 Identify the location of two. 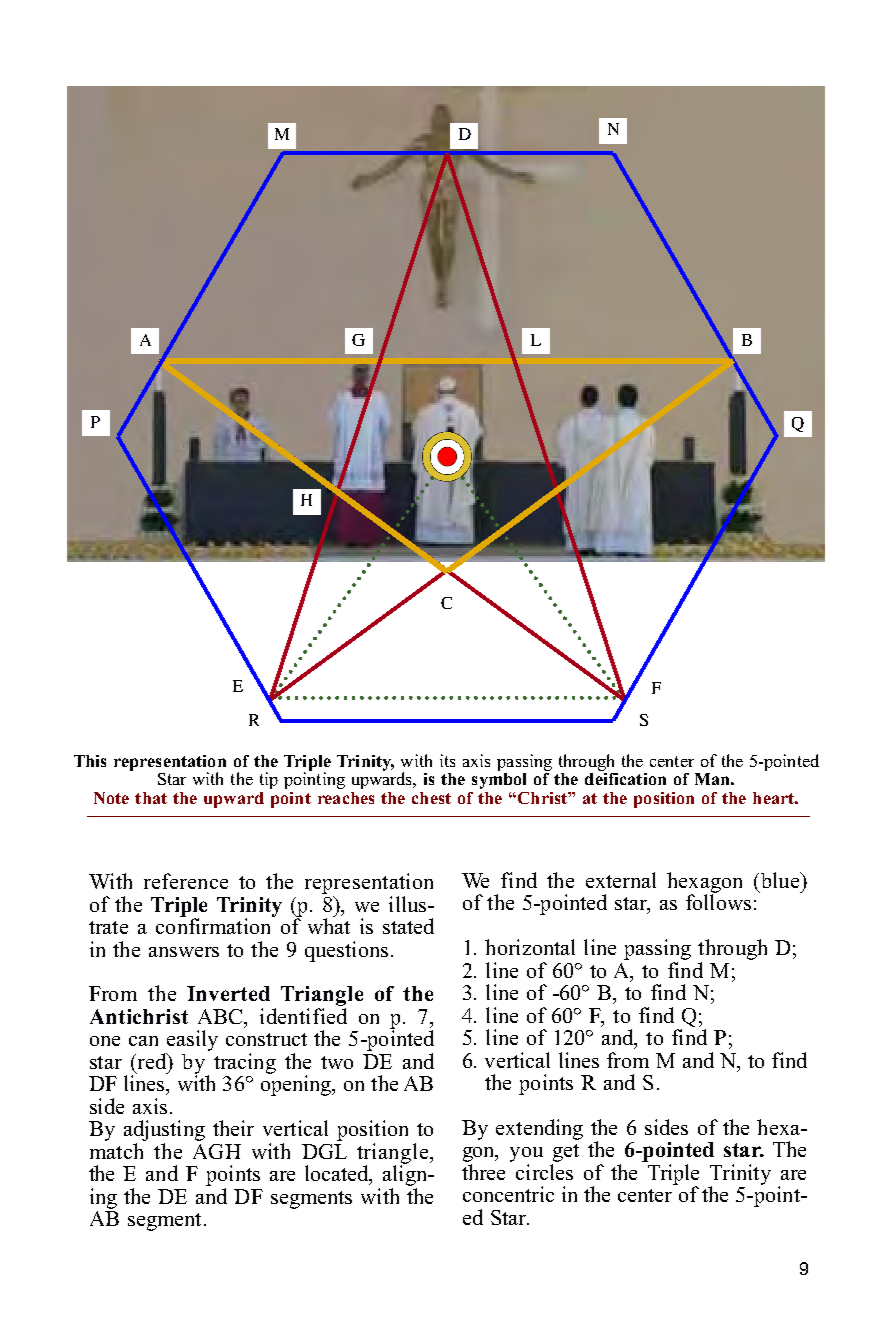
(337, 1062).
